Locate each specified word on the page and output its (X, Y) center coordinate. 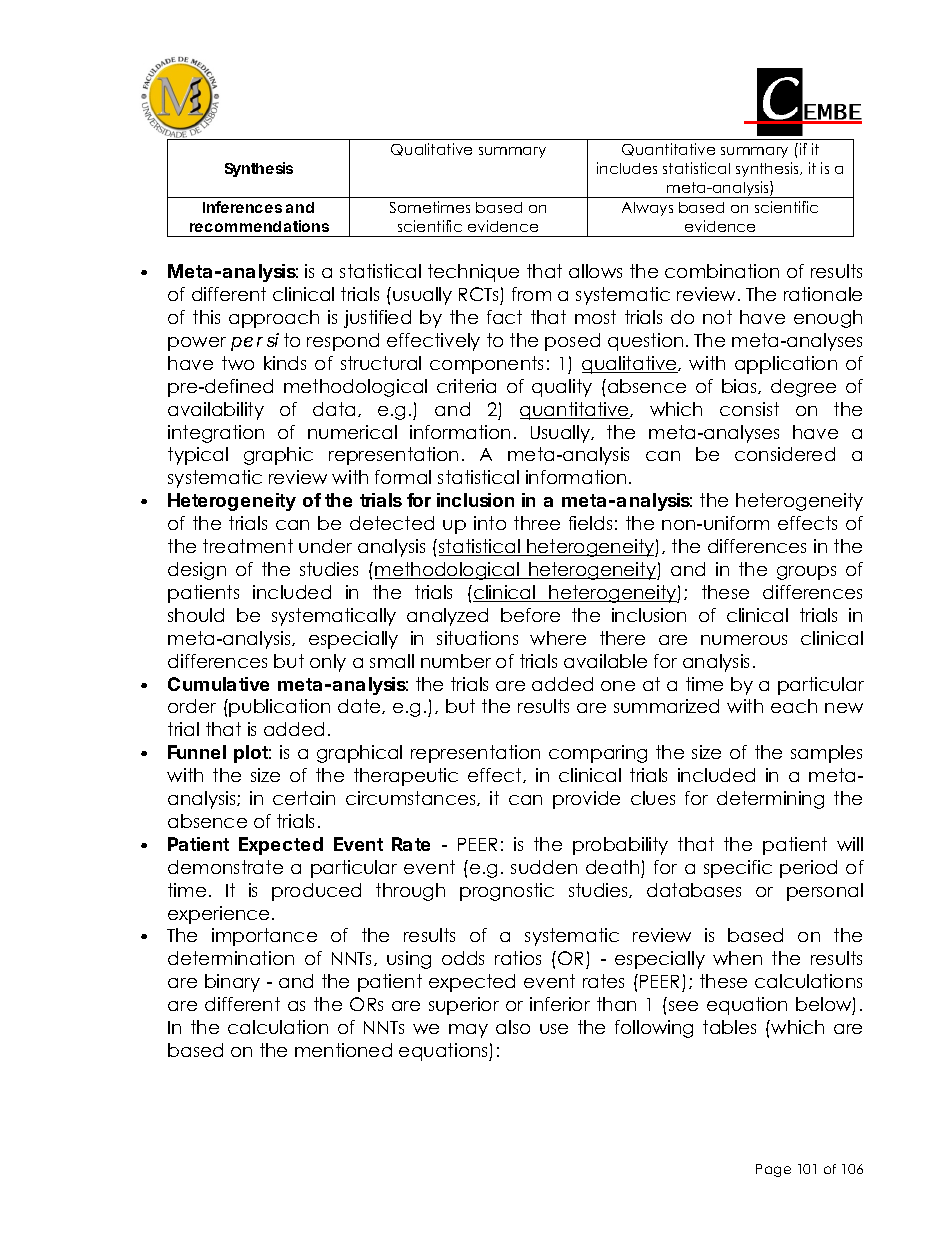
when (737, 958)
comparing (598, 754)
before (530, 615)
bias (740, 386)
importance (264, 937)
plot (252, 754)
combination (722, 271)
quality (562, 388)
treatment (248, 546)
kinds (285, 363)
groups (806, 573)
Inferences (242, 207)
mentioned (343, 1050)
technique (473, 273)
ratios (518, 958)
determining (770, 800)
